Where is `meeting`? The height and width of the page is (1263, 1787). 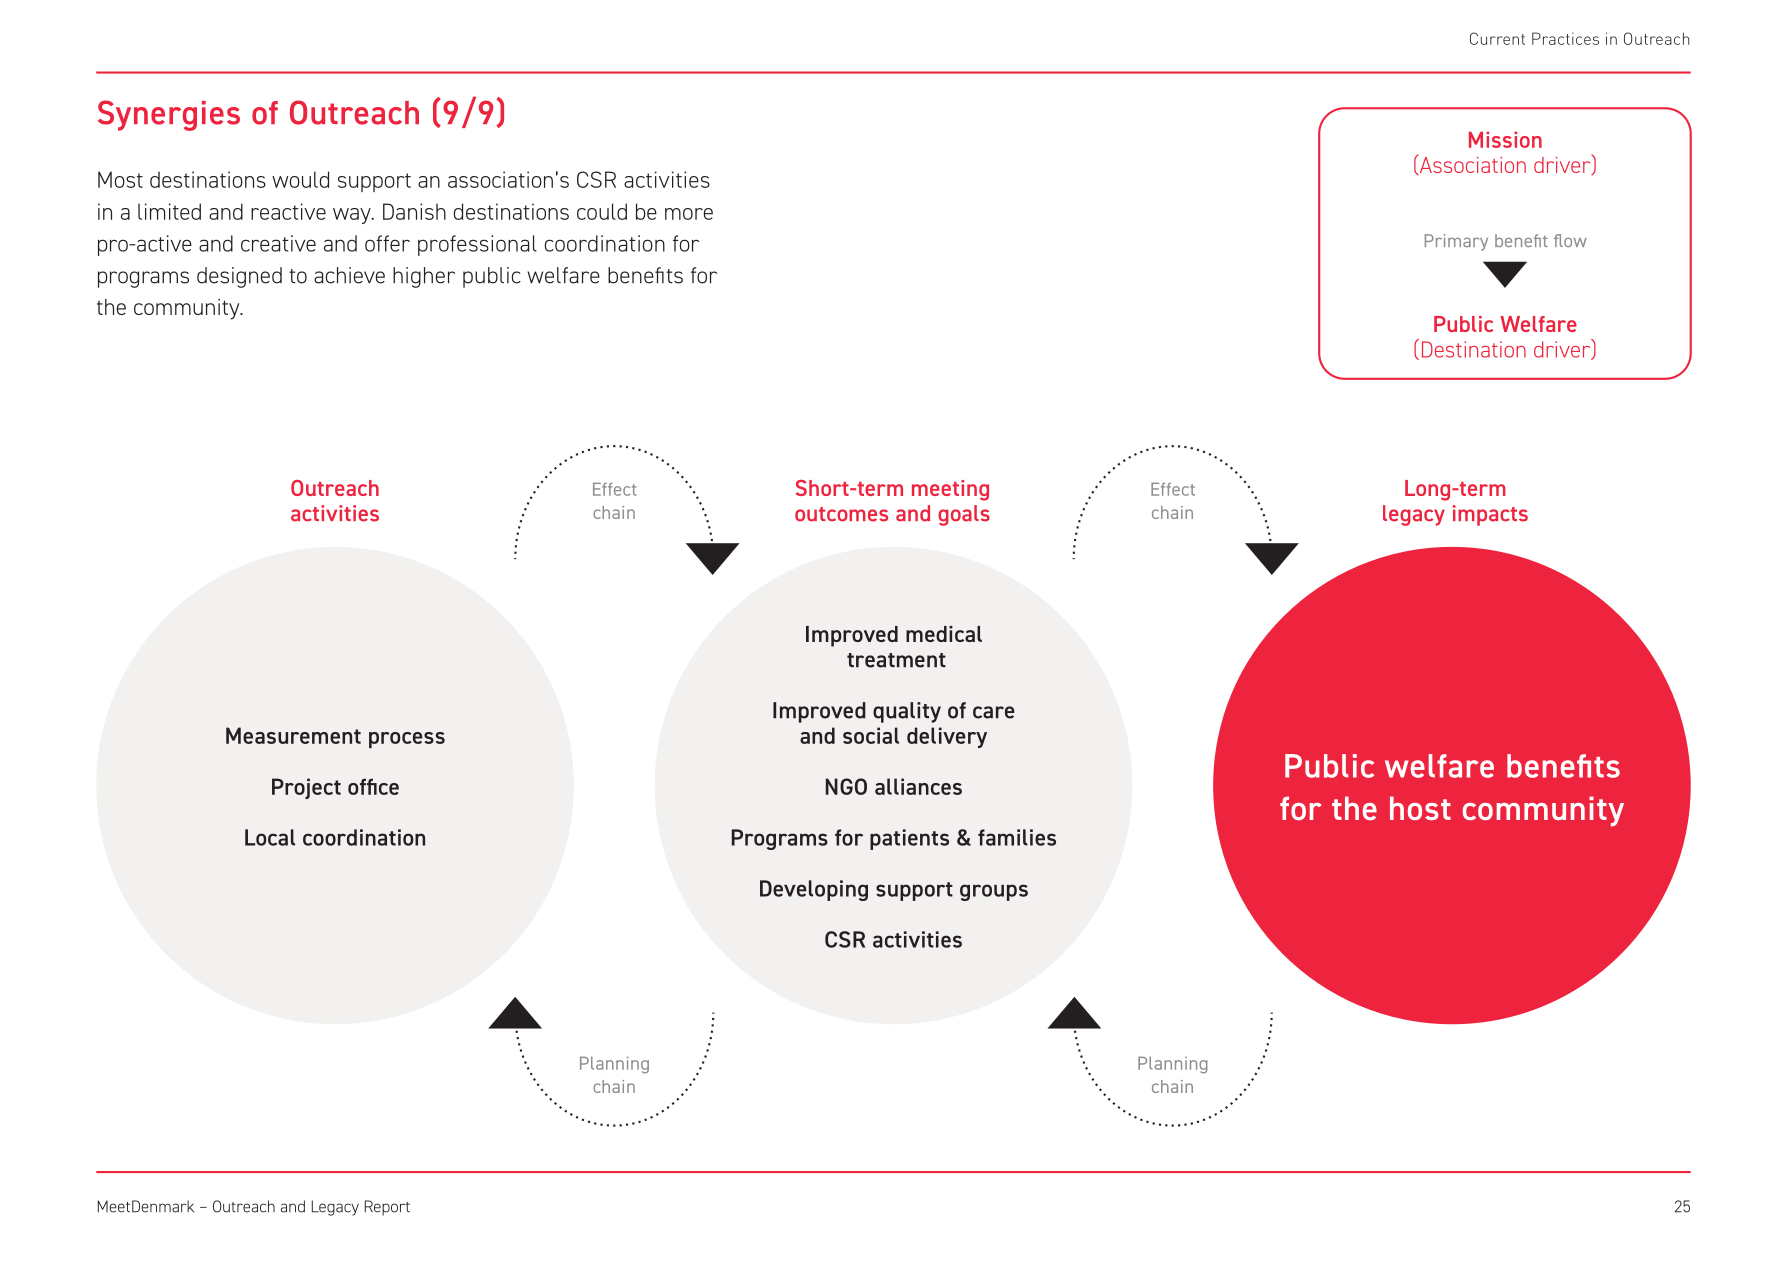
meeting is located at coordinates (950, 490).
